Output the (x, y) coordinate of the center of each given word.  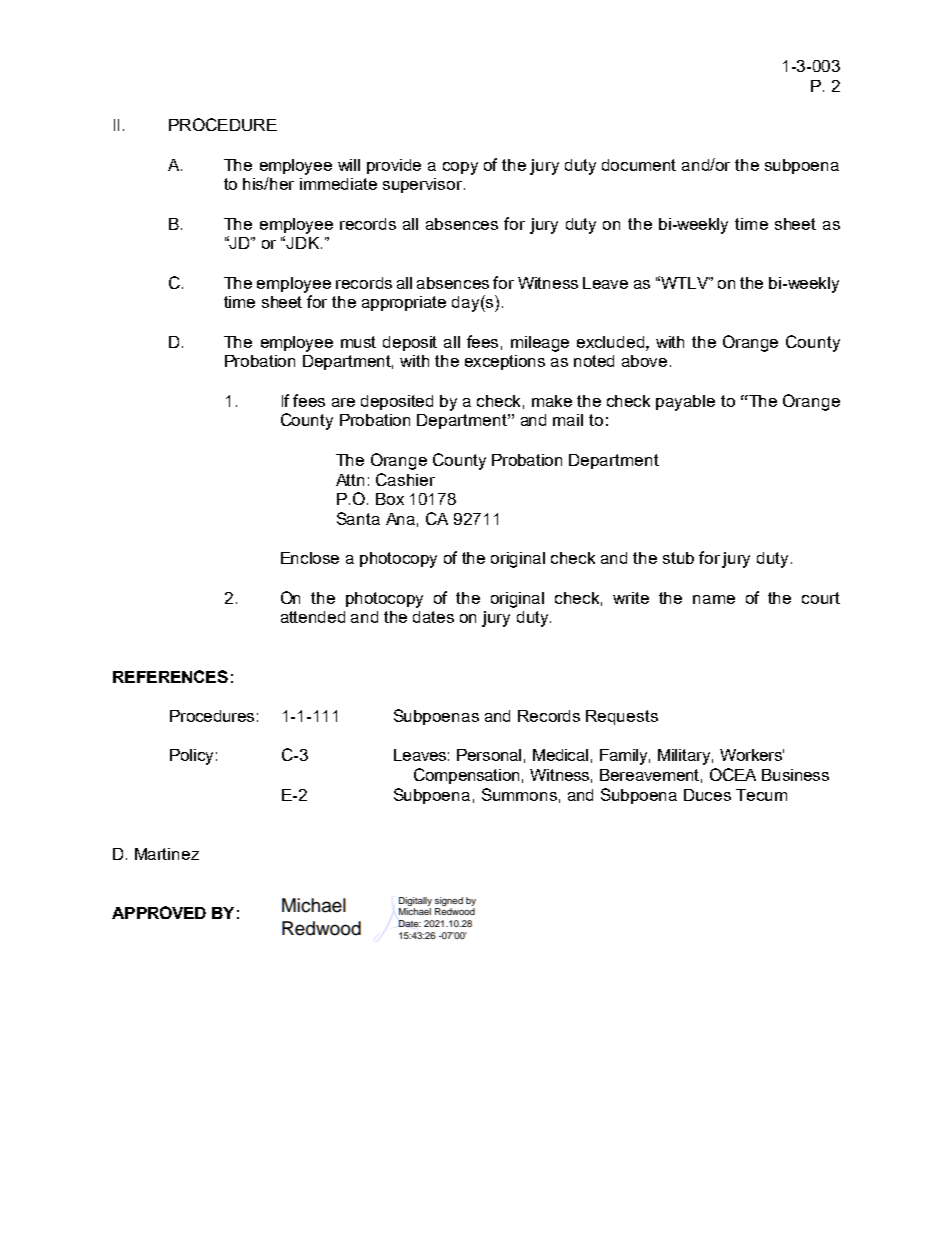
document (639, 165)
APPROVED (159, 912)
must (358, 342)
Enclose (310, 558)
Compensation (466, 776)
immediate (338, 184)
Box (390, 499)
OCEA (733, 774)
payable (685, 403)
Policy (191, 757)
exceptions (505, 362)
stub (678, 558)
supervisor (424, 185)
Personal (489, 755)
